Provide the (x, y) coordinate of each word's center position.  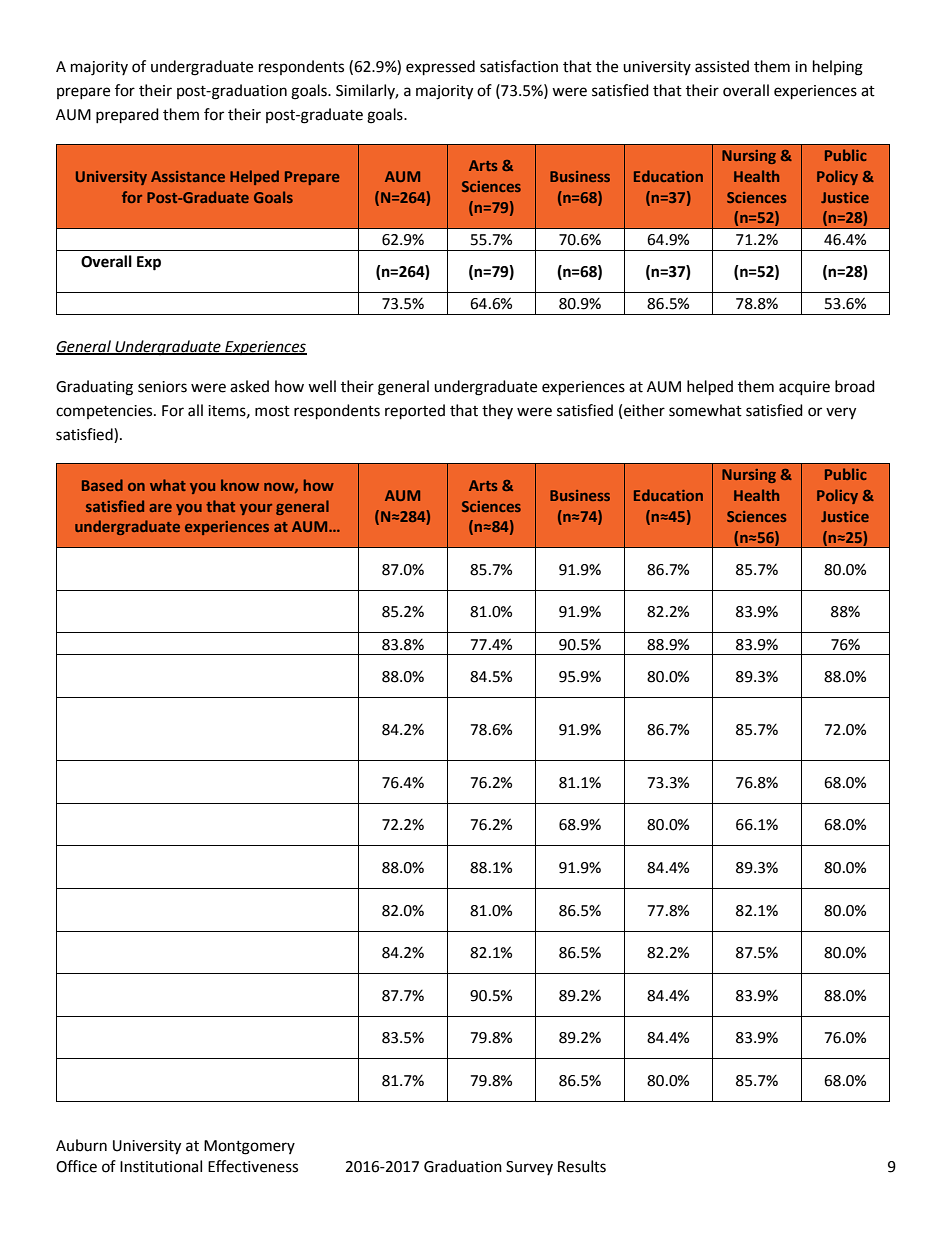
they (497, 411)
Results (582, 1166)
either (644, 410)
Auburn (81, 1145)
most (272, 411)
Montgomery (249, 1147)
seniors (162, 387)
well (322, 386)
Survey (529, 1168)
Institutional (161, 1166)
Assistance (188, 176)
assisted (722, 66)
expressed (440, 68)
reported (415, 412)
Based (102, 485)
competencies (105, 412)
